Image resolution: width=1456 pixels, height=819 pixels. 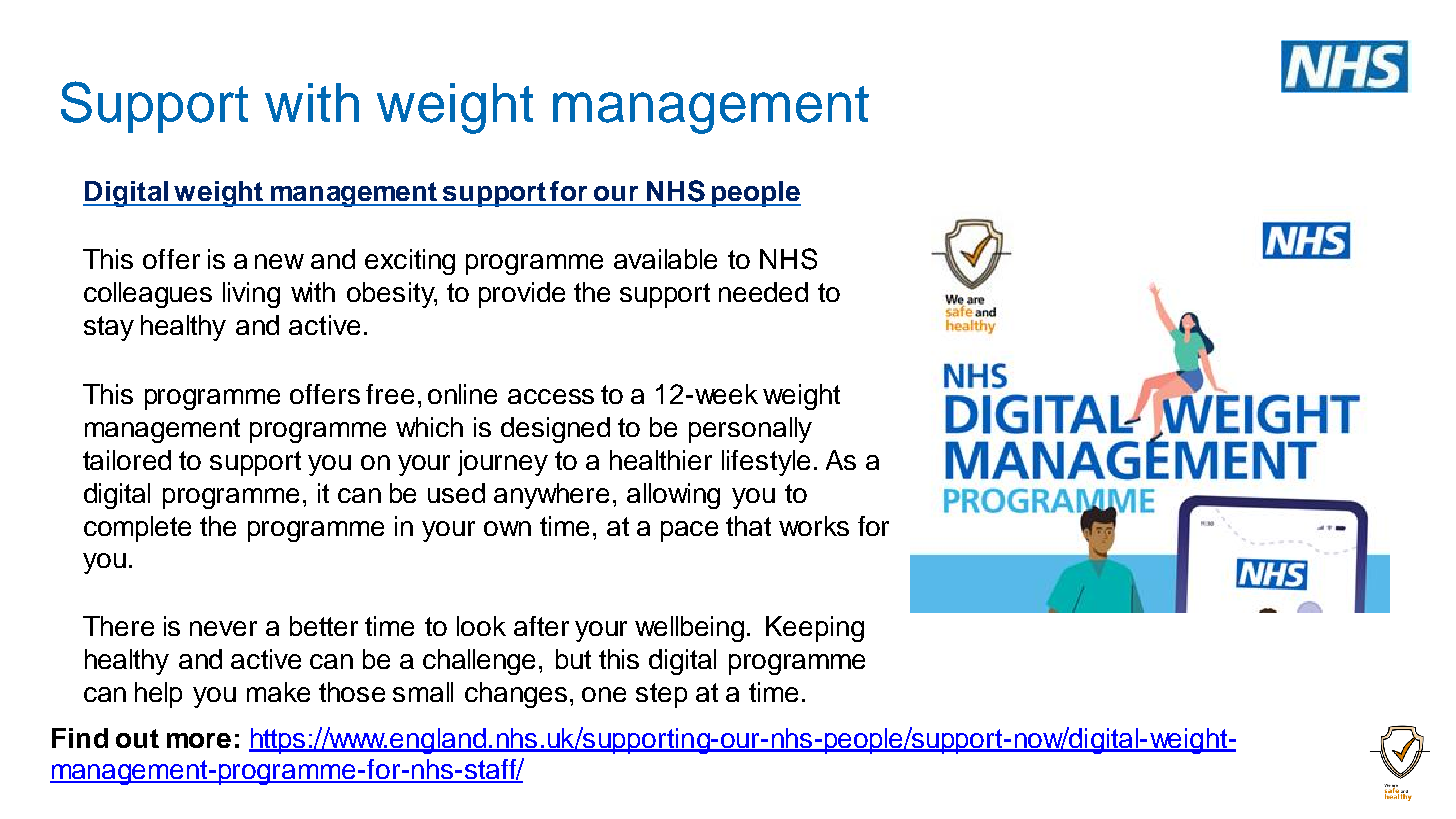 I want to click on colleagues, so click(x=148, y=295).
